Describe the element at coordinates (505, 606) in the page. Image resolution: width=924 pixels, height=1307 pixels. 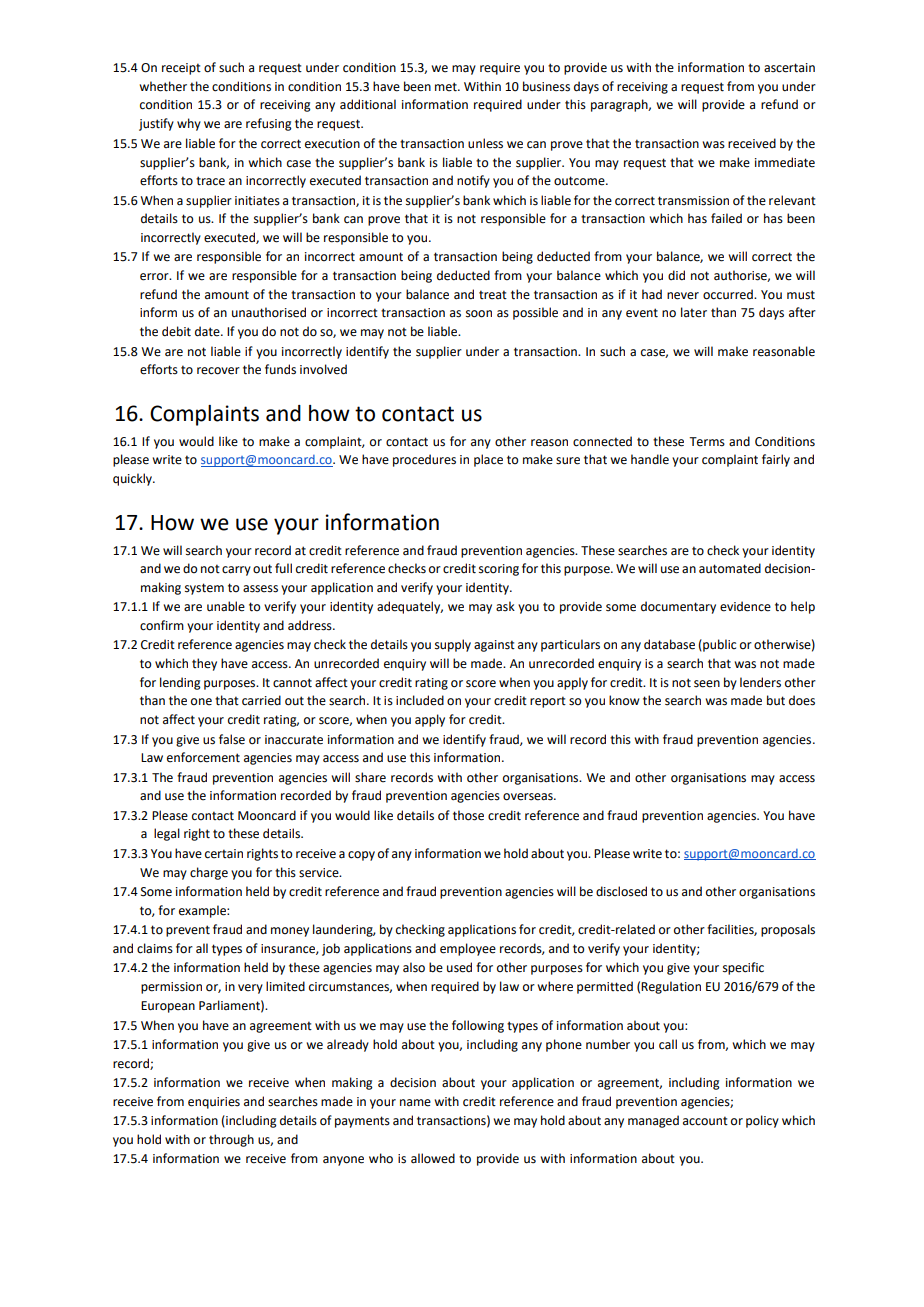
I see `ask` at that location.
